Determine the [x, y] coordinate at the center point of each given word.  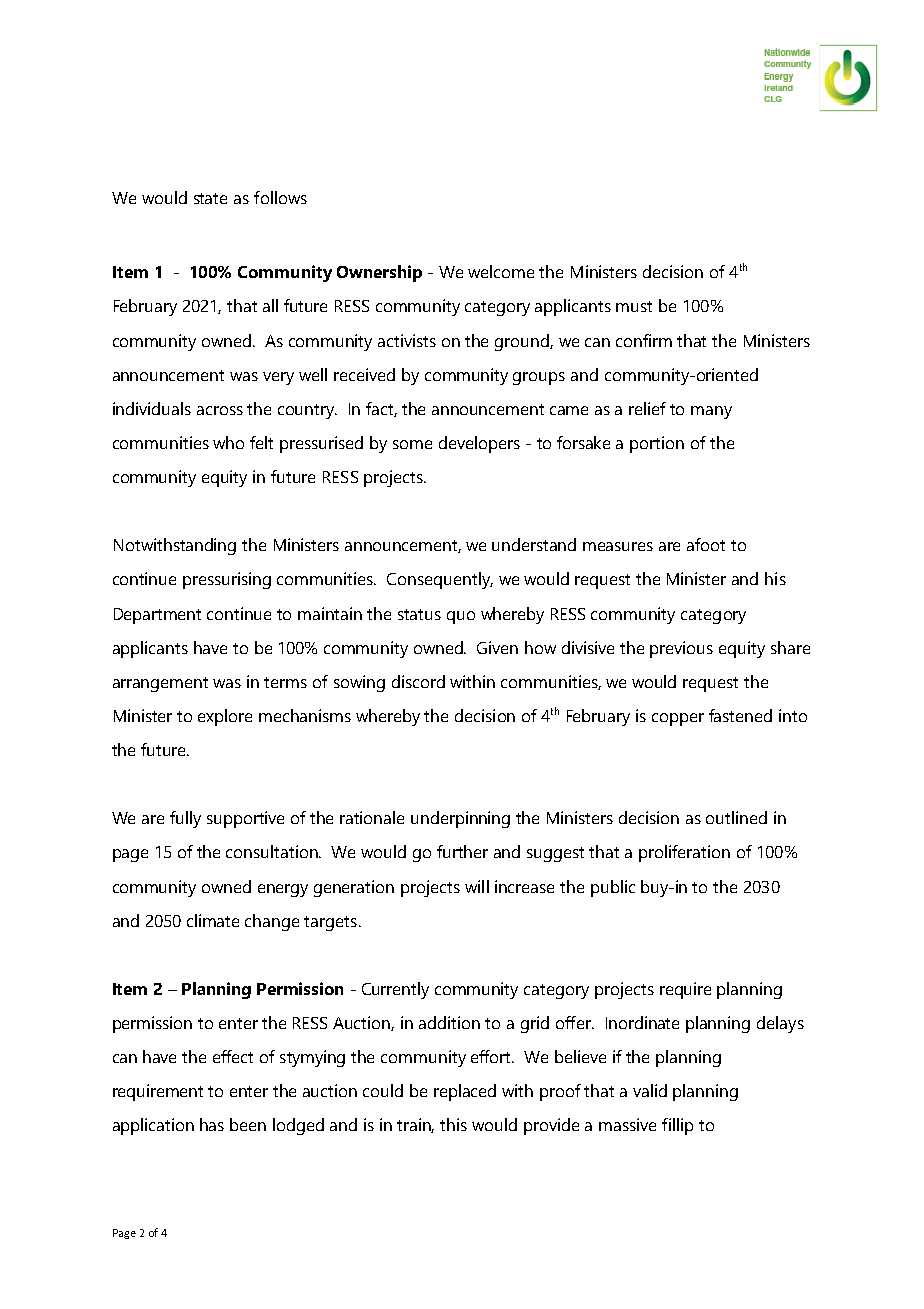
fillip [677, 1126]
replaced [465, 1092]
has [212, 1124]
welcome [501, 271]
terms [285, 682]
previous [681, 649]
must [634, 306]
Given [497, 647]
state [210, 198]
